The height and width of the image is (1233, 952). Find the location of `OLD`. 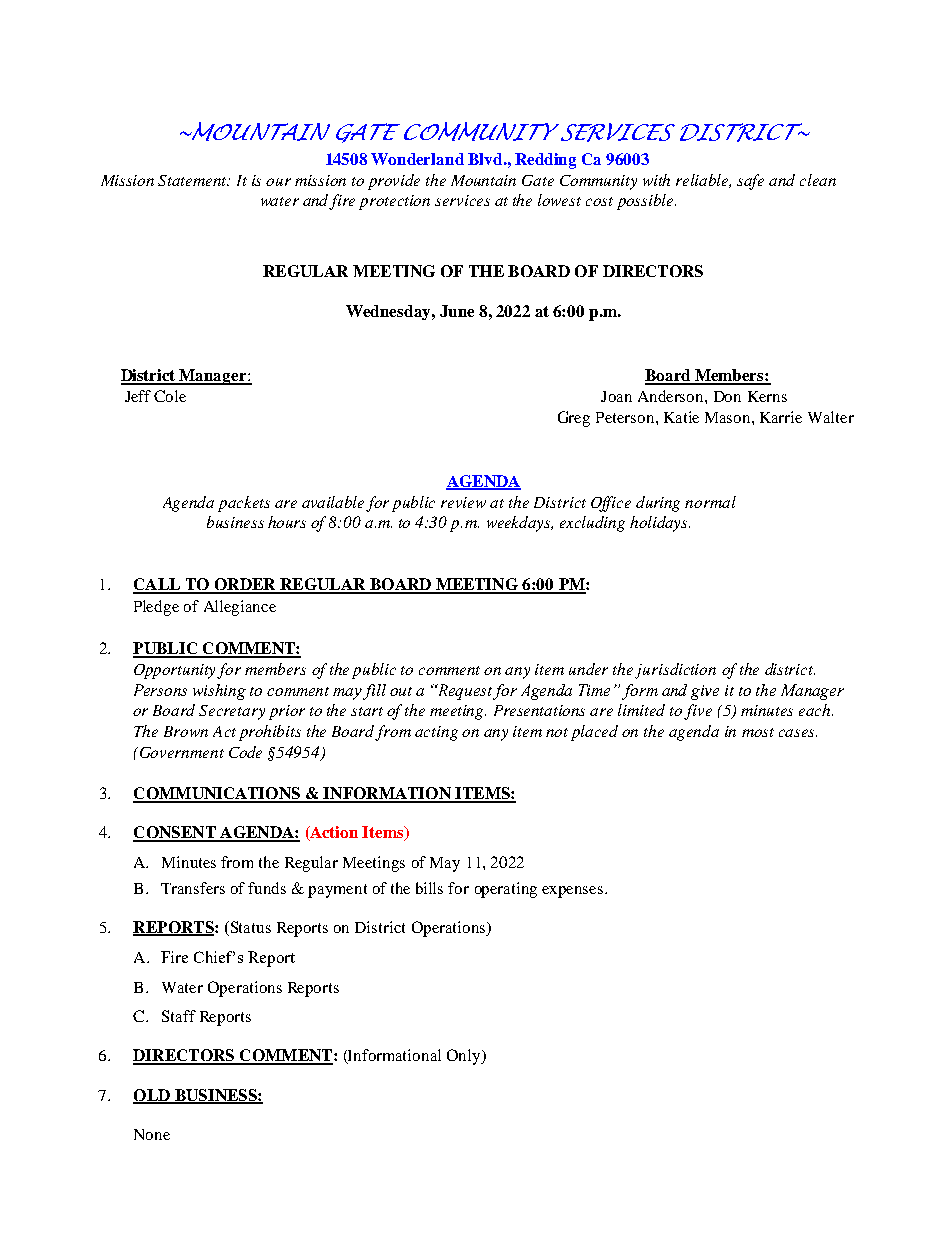

OLD is located at coordinates (152, 1096).
